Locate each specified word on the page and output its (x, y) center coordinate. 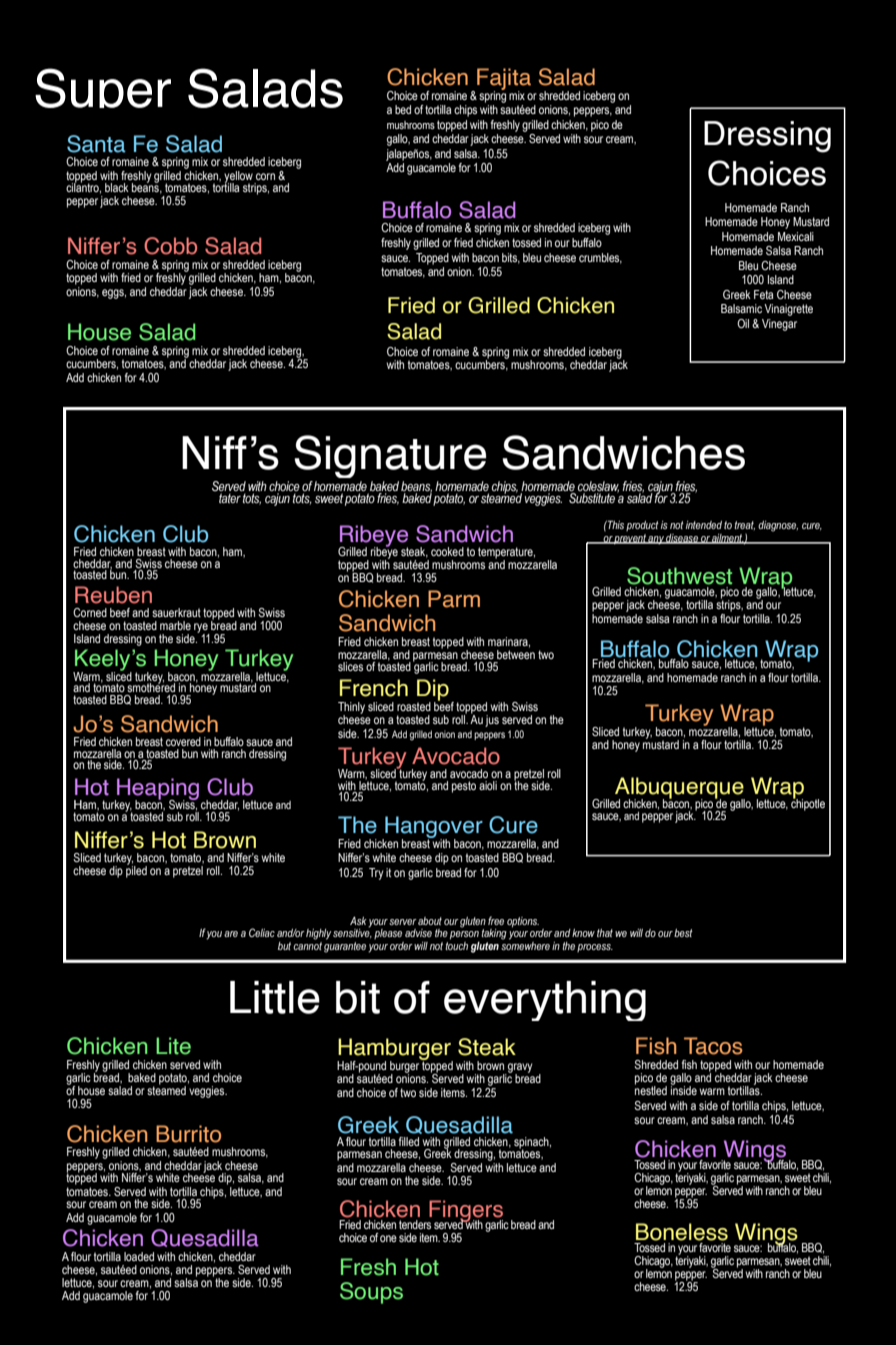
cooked (447, 551)
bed (403, 109)
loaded (139, 1256)
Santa (96, 144)
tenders (415, 1223)
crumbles (600, 258)
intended (704, 525)
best (683, 933)
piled (136, 870)
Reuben (113, 595)
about (430, 921)
